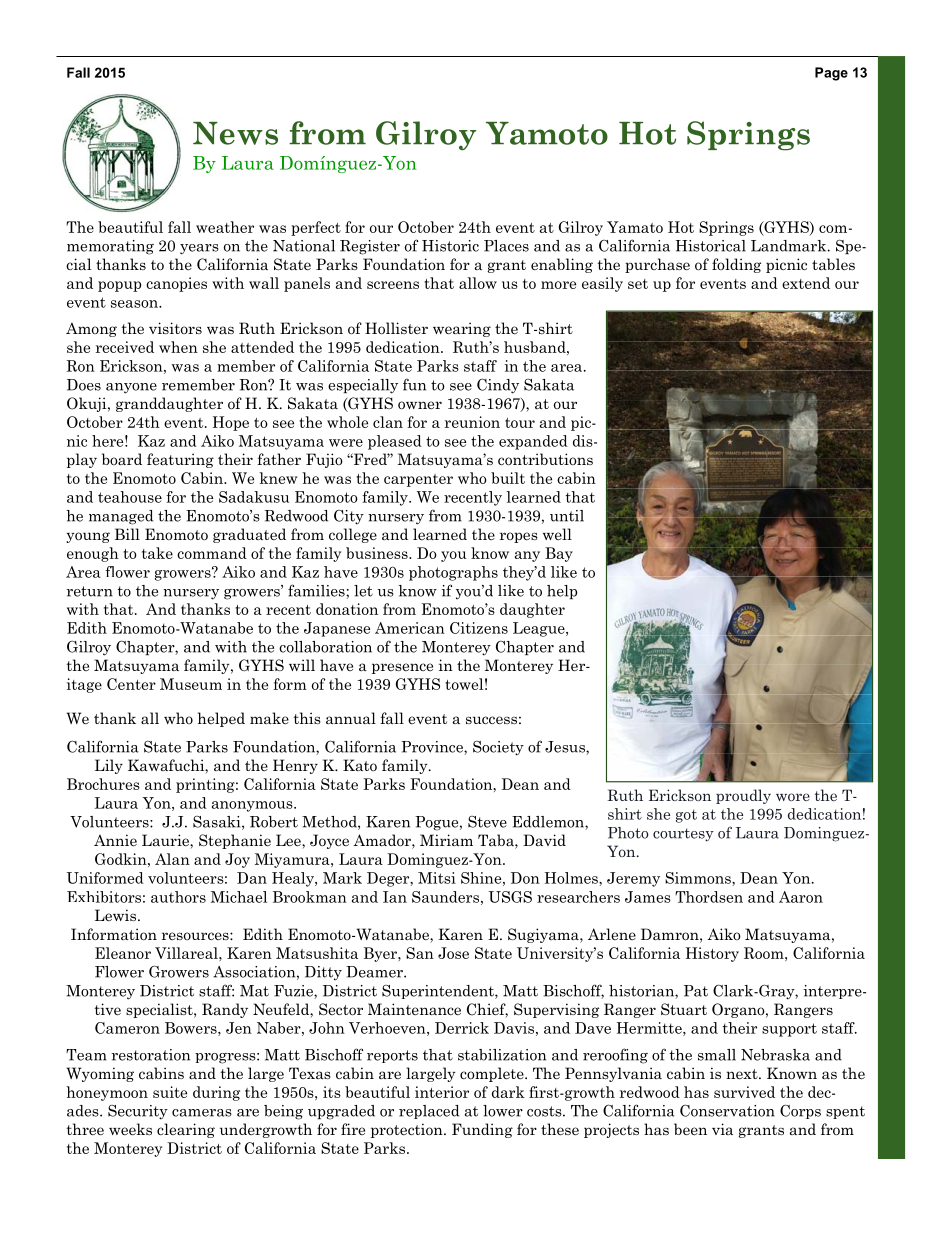  Describe the element at coordinates (743, 796) in the image. I see `proudly` at that location.
